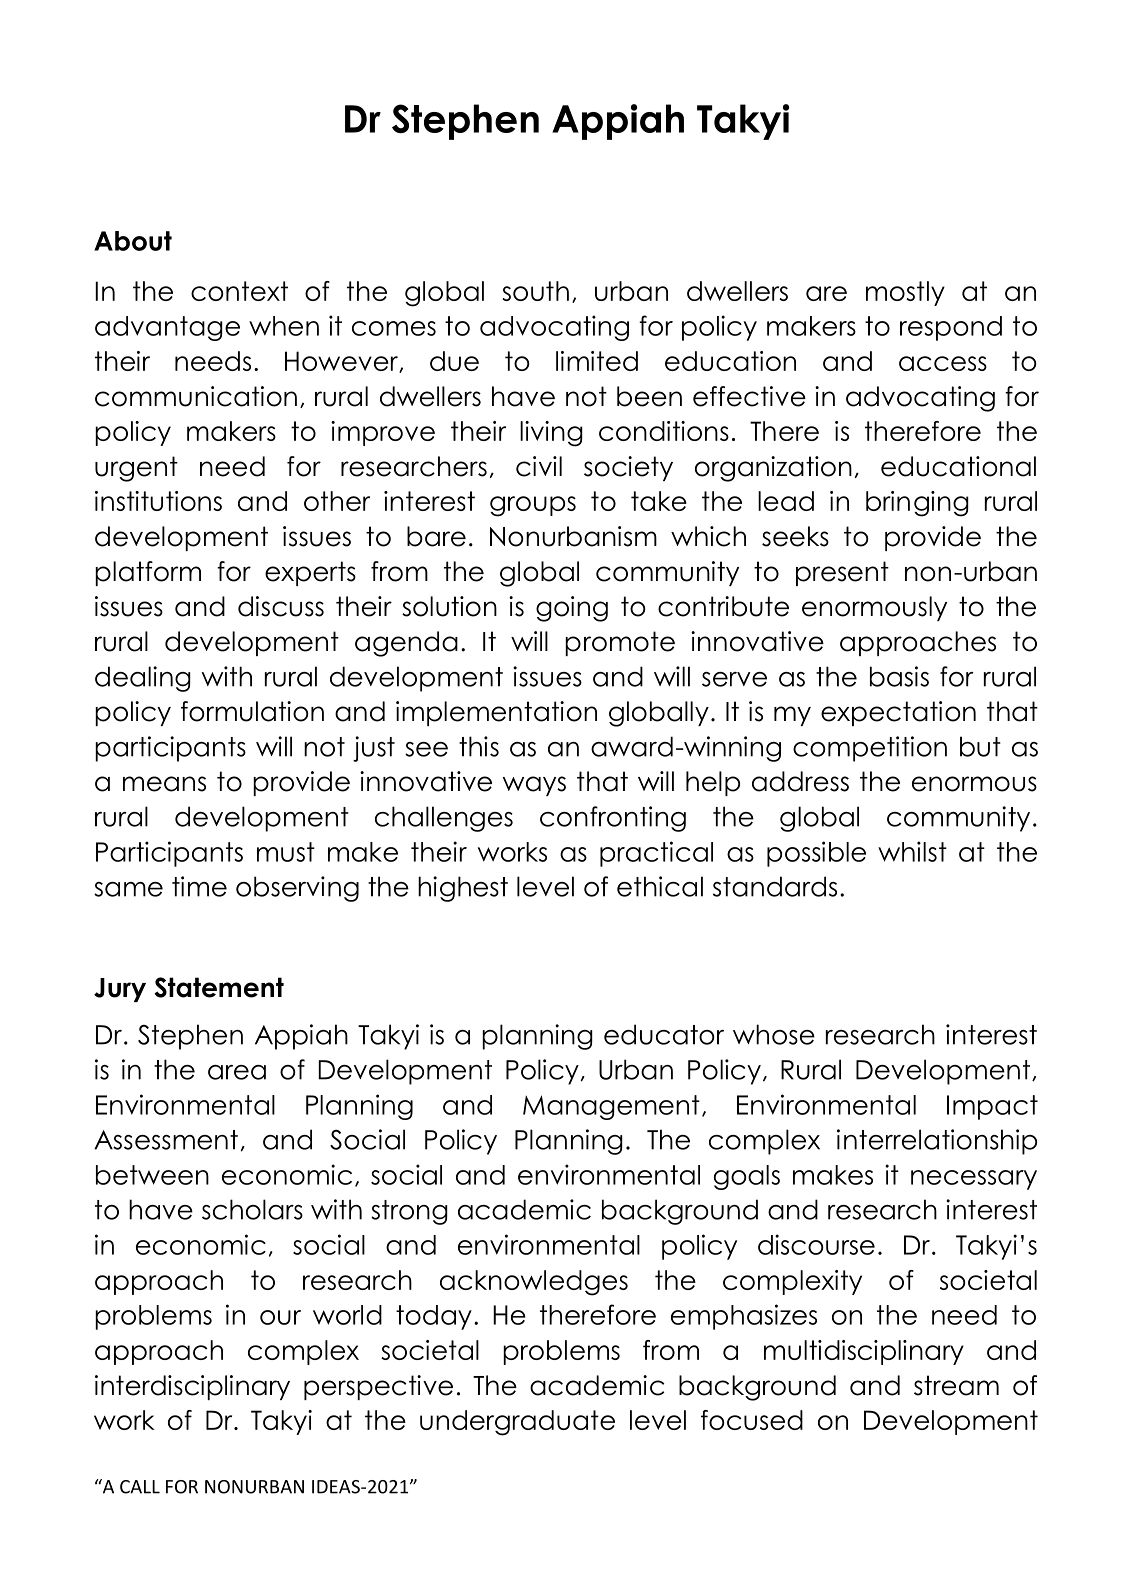  Describe the element at coordinates (905, 293) in the document. I see `mostly` at that location.
